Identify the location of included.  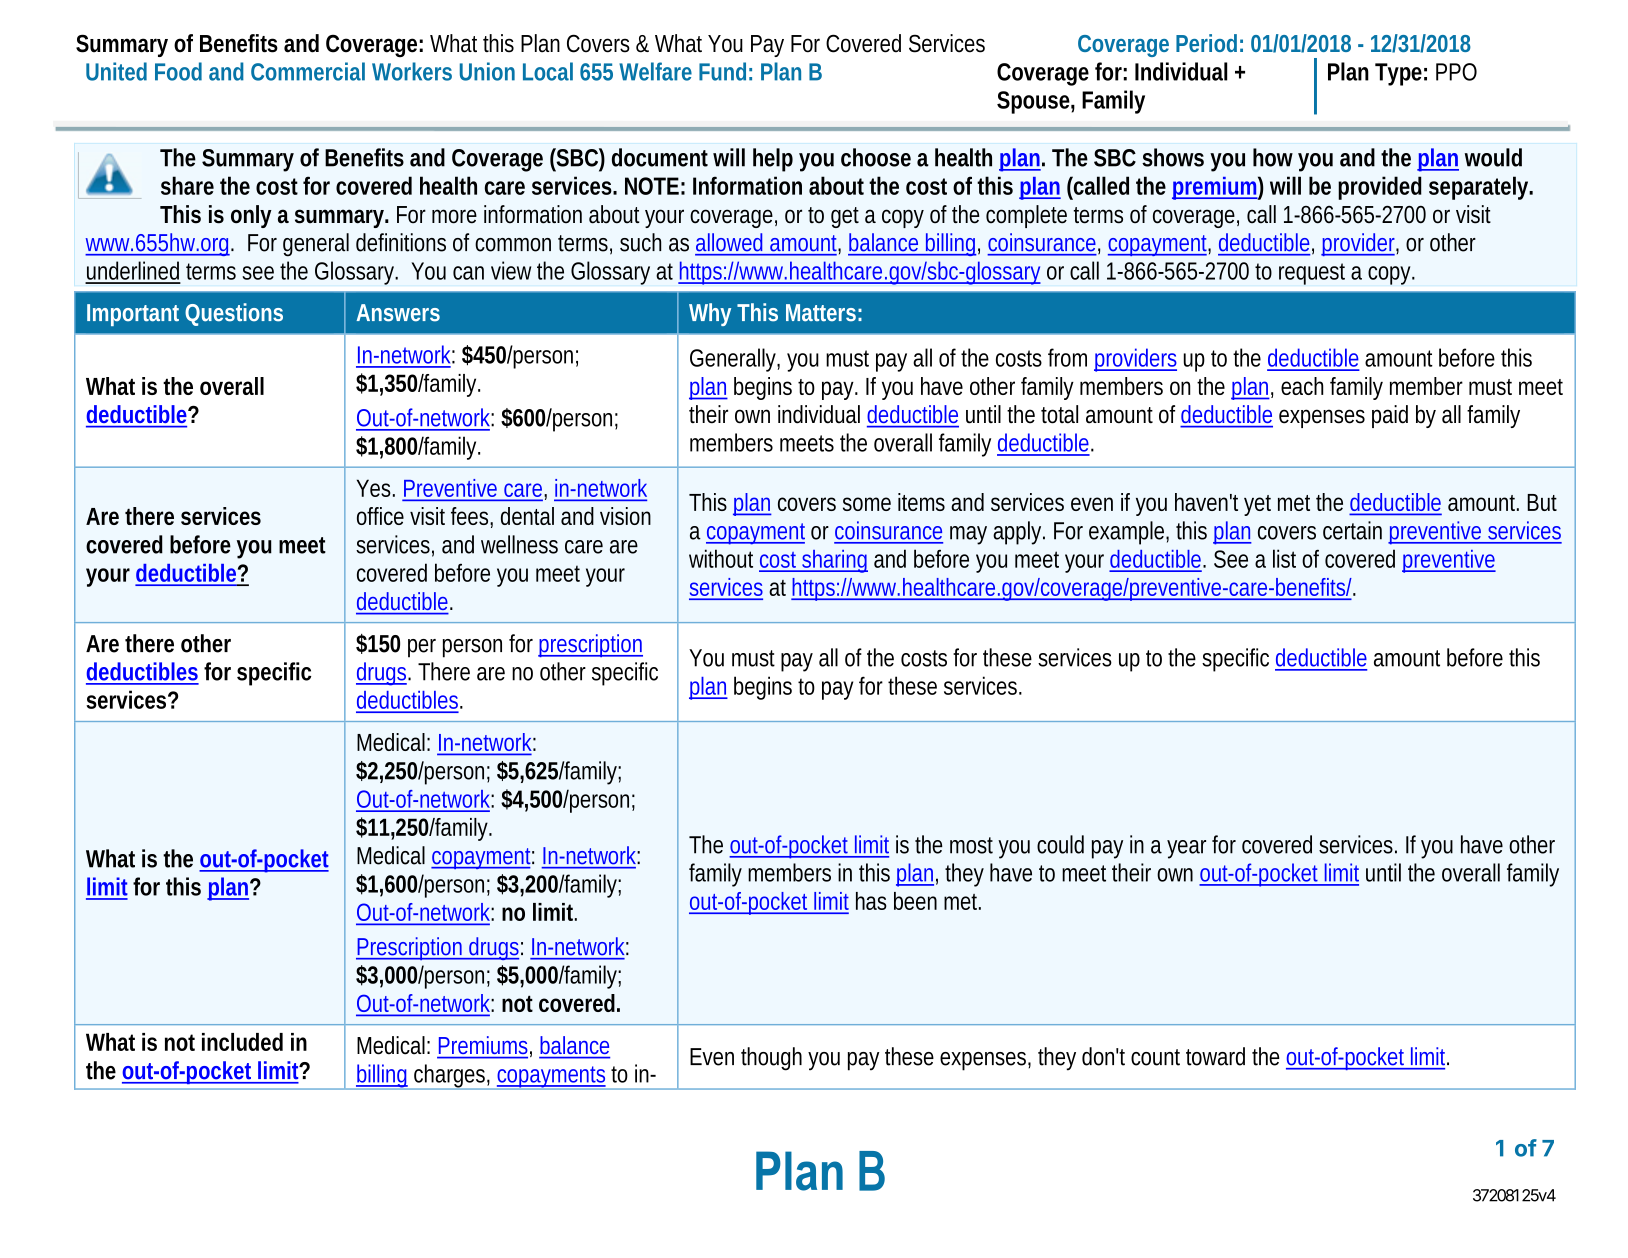
(242, 1042).
